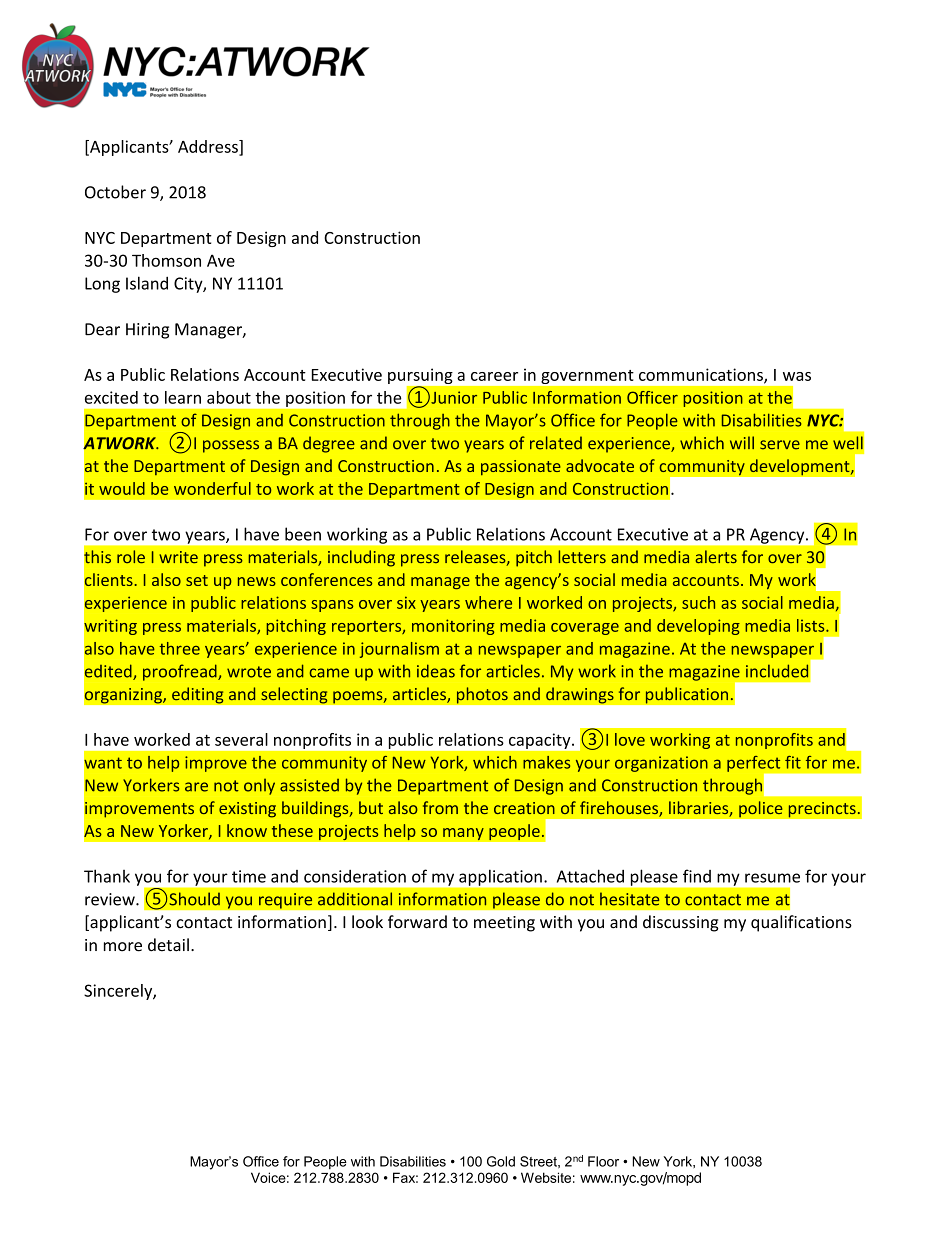 The image size is (952, 1233). I want to click on Address, so click(209, 147).
